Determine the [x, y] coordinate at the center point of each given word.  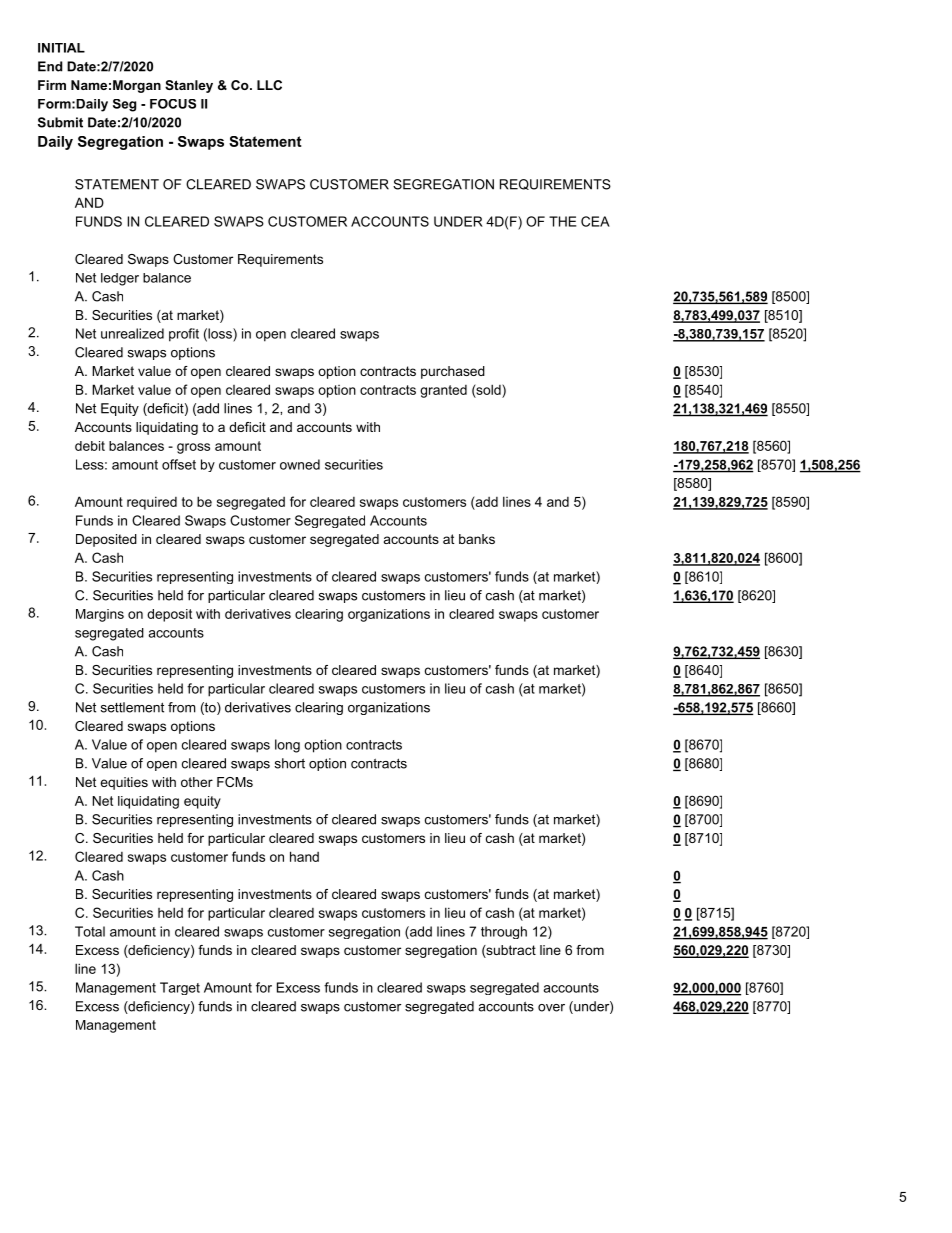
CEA [595, 221]
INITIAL [61, 48]
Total [90, 931]
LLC [269, 85]
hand [304, 856]
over [551, 1008]
